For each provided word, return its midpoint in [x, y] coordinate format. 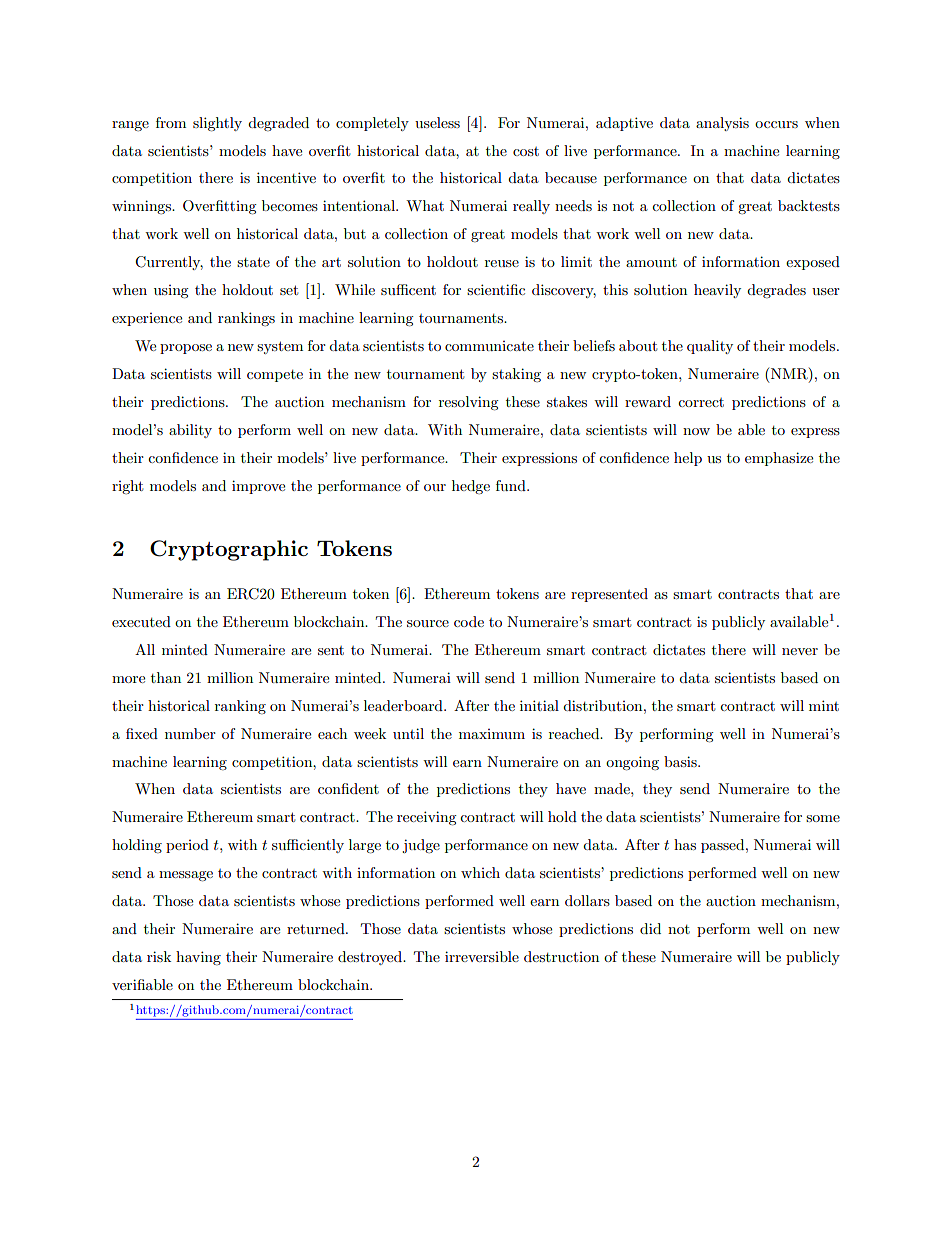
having [198, 958]
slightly [217, 124]
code [469, 621]
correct [701, 402]
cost [526, 151]
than [166, 677]
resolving [469, 403]
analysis [722, 124]
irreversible [482, 956]
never [800, 651]
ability [190, 431]
